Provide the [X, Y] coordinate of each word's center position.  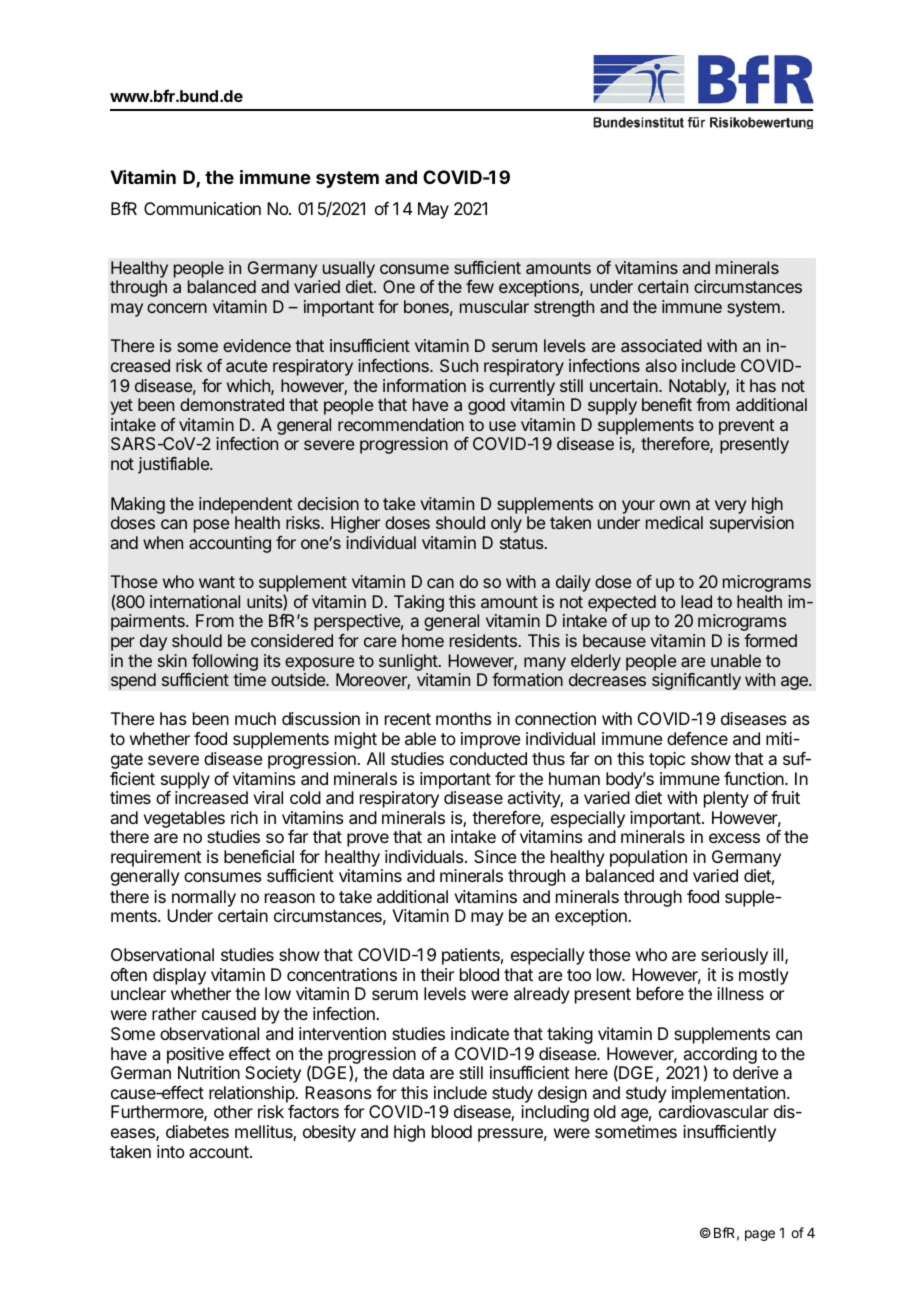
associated [661, 345]
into [171, 1151]
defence [697, 738]
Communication [202, 208]
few [480, 286]
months [464, 718]
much [255, 718]
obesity [329, 1133]
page [760, 1235]
